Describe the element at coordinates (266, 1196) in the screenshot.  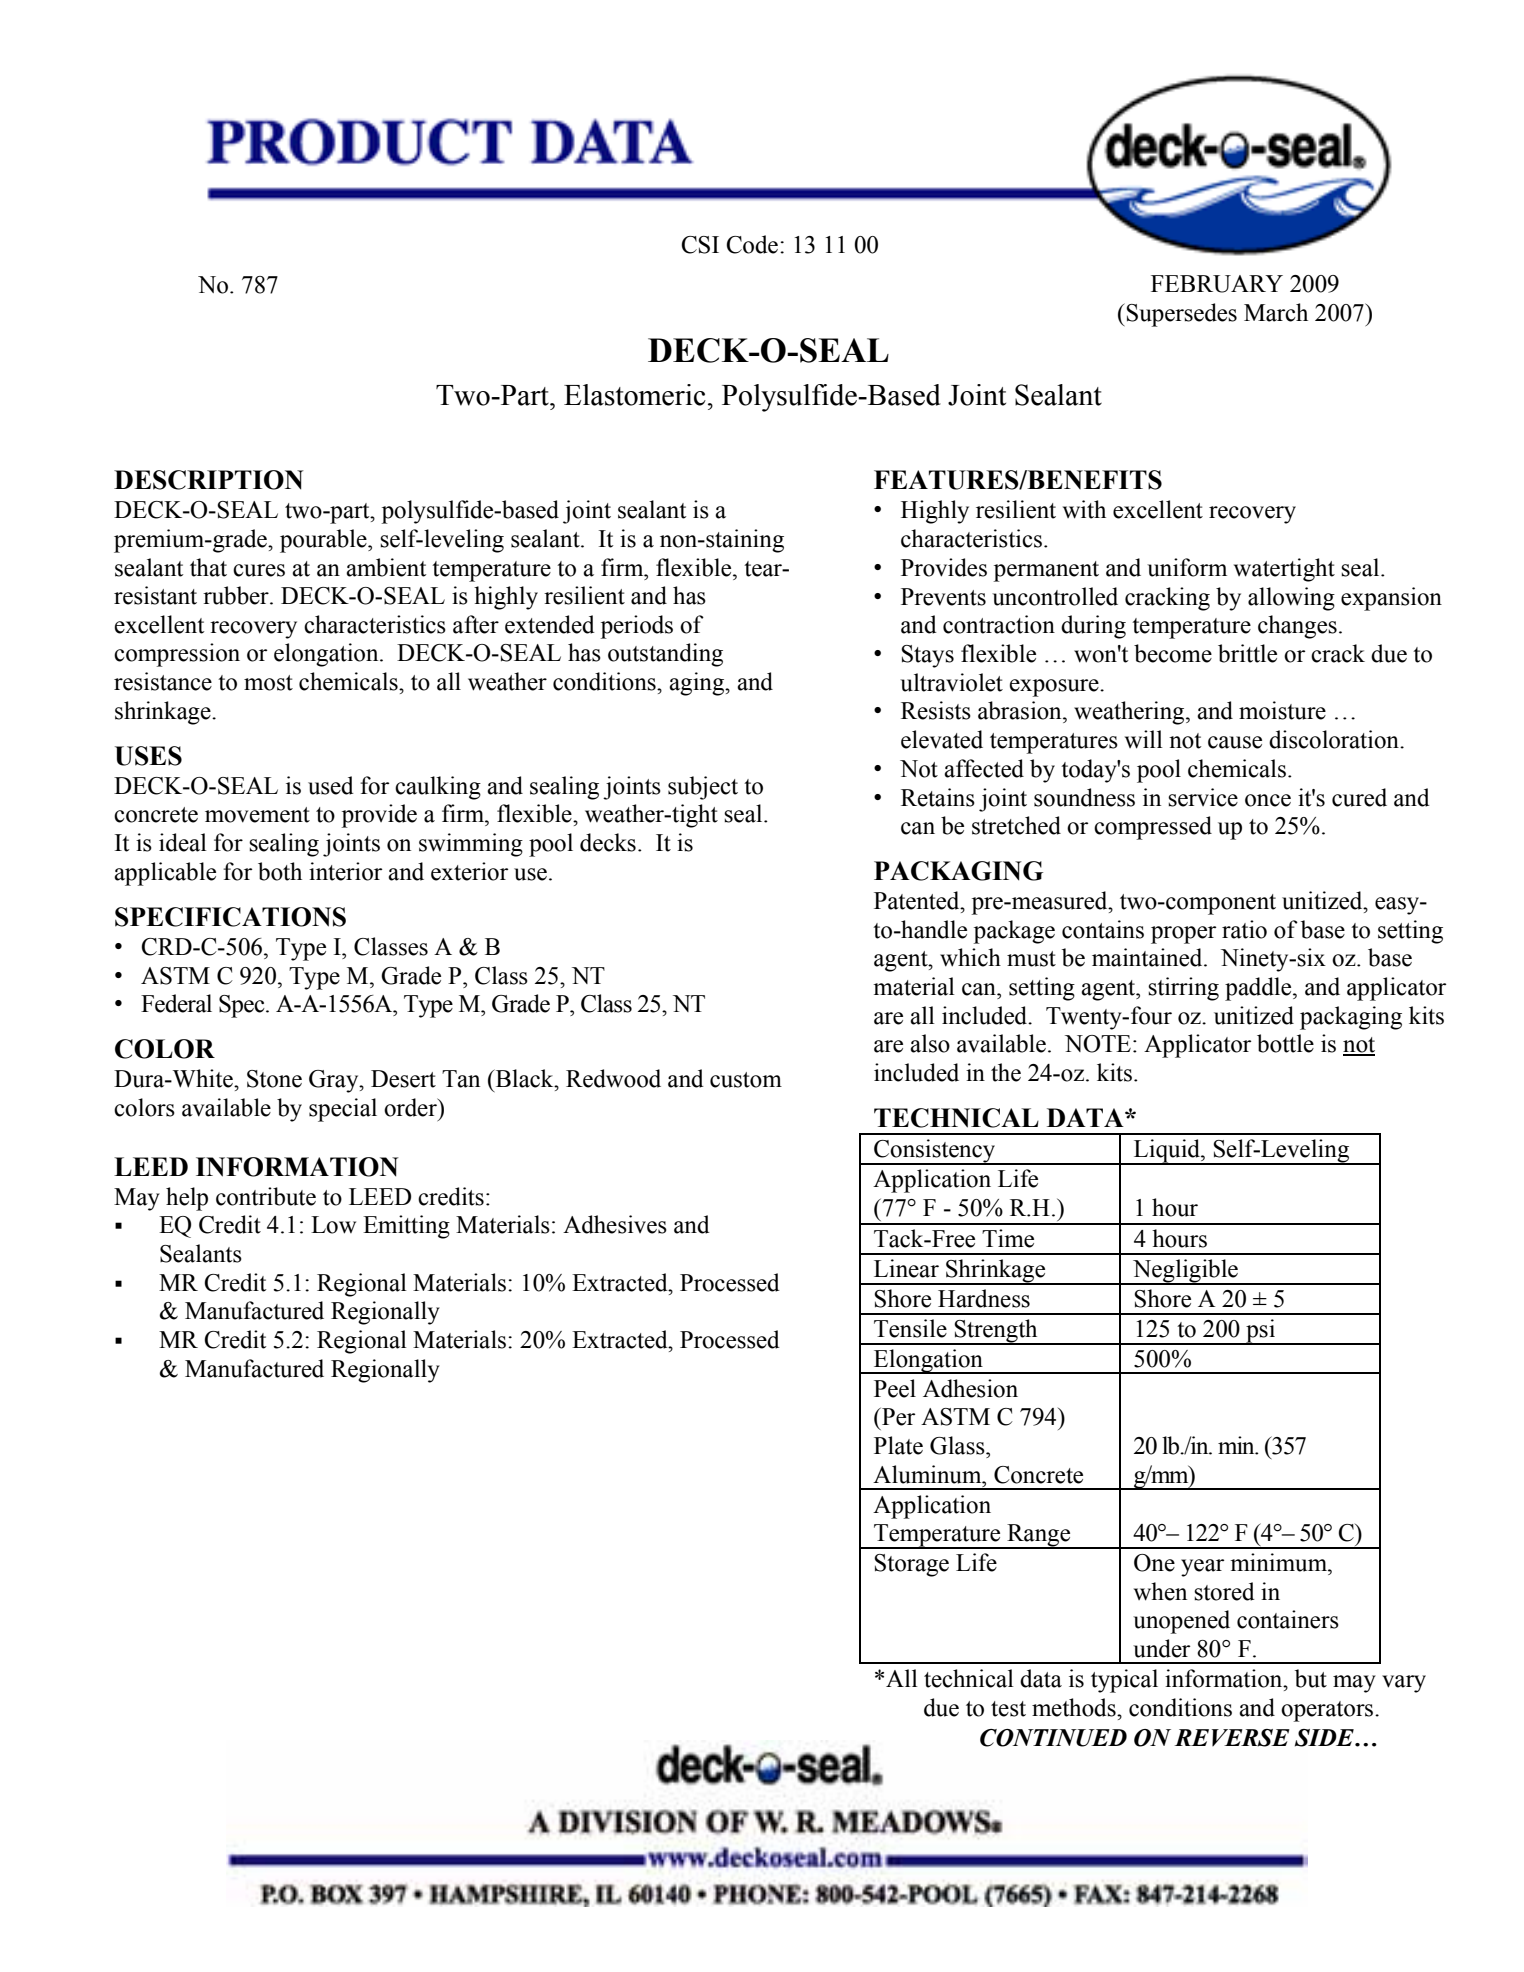
I see `contribute` at that location.
